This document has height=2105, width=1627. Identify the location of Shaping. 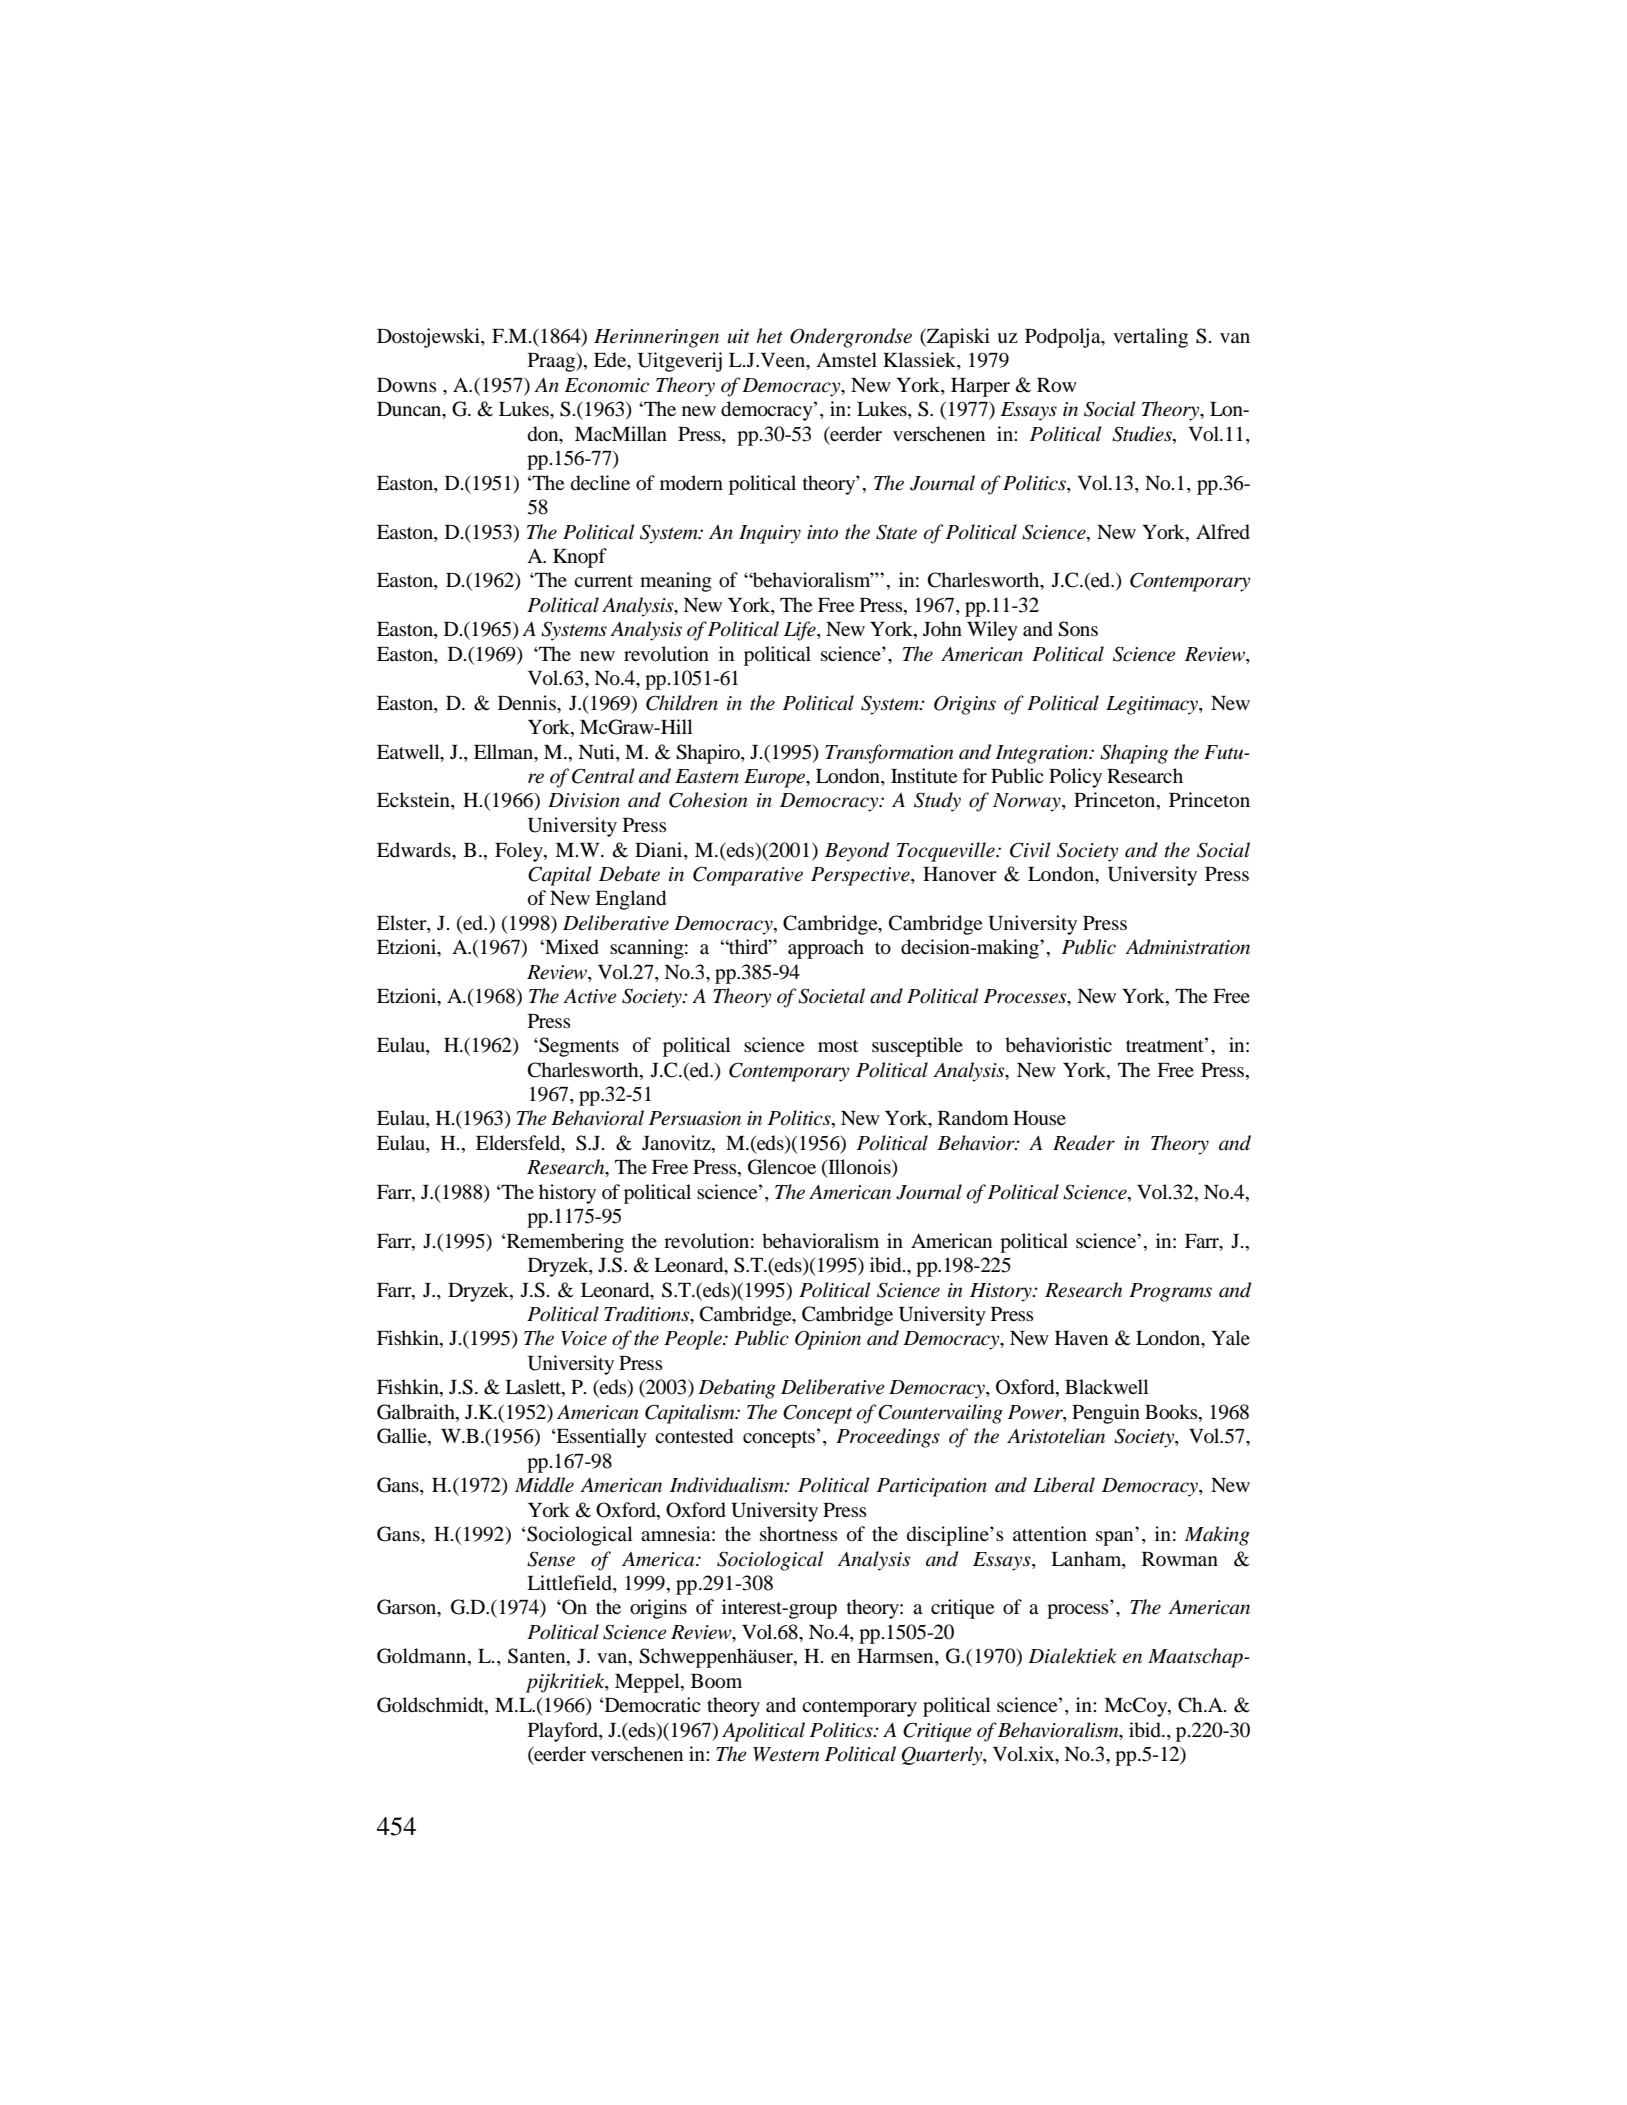
(1134, 754).
